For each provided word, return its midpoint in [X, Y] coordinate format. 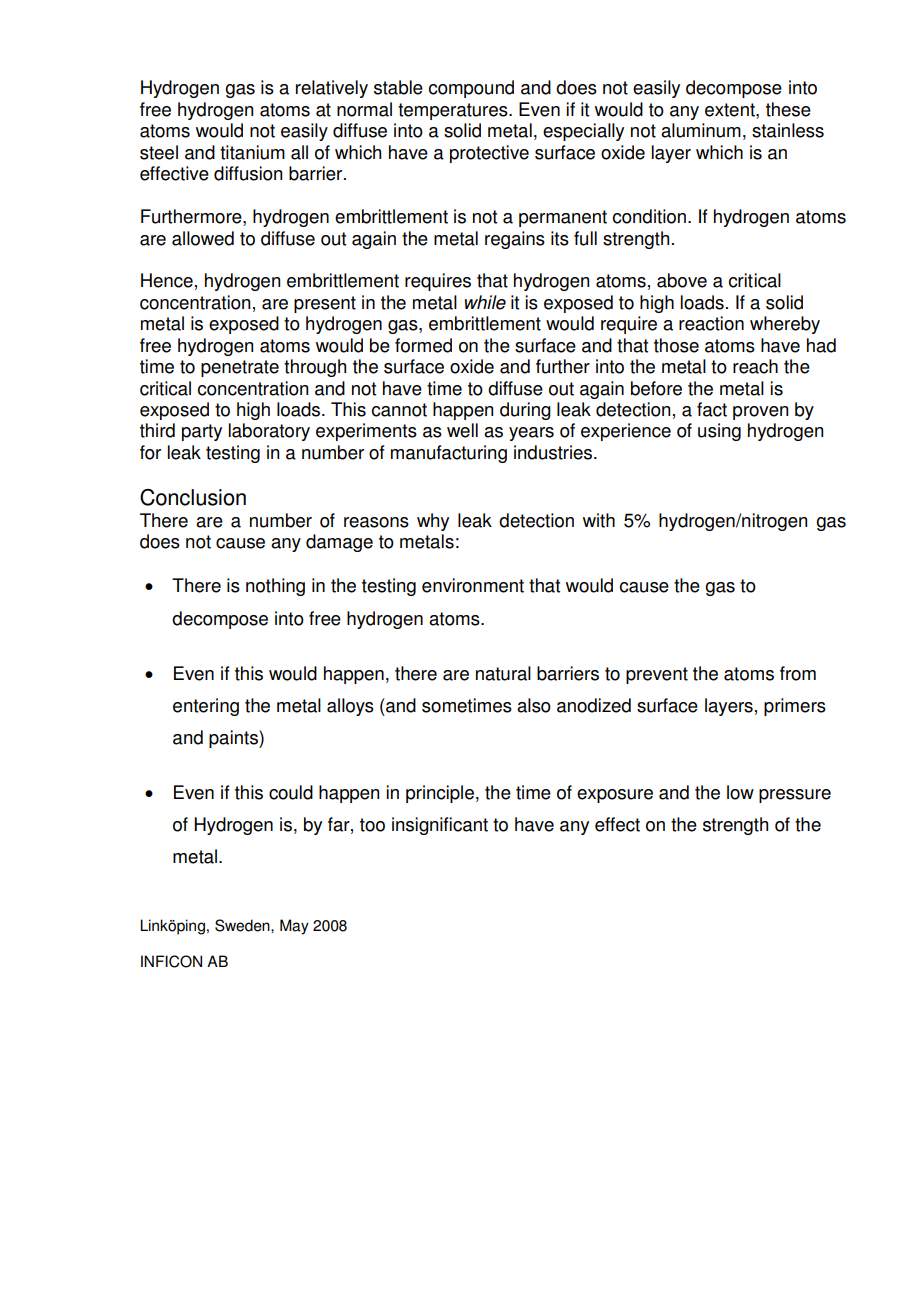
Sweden [243, 925]
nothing [275, 587]
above [682, 280]
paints [234, 739]
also [534, 705]
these [788, 109]
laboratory [269, 432]
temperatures [454, 111]
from [798, 673]
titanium [252, 152]
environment [473, 585]
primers [795, 707]
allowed [203, 238]
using [719, 432]
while [485, 302]
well [462, 430]
